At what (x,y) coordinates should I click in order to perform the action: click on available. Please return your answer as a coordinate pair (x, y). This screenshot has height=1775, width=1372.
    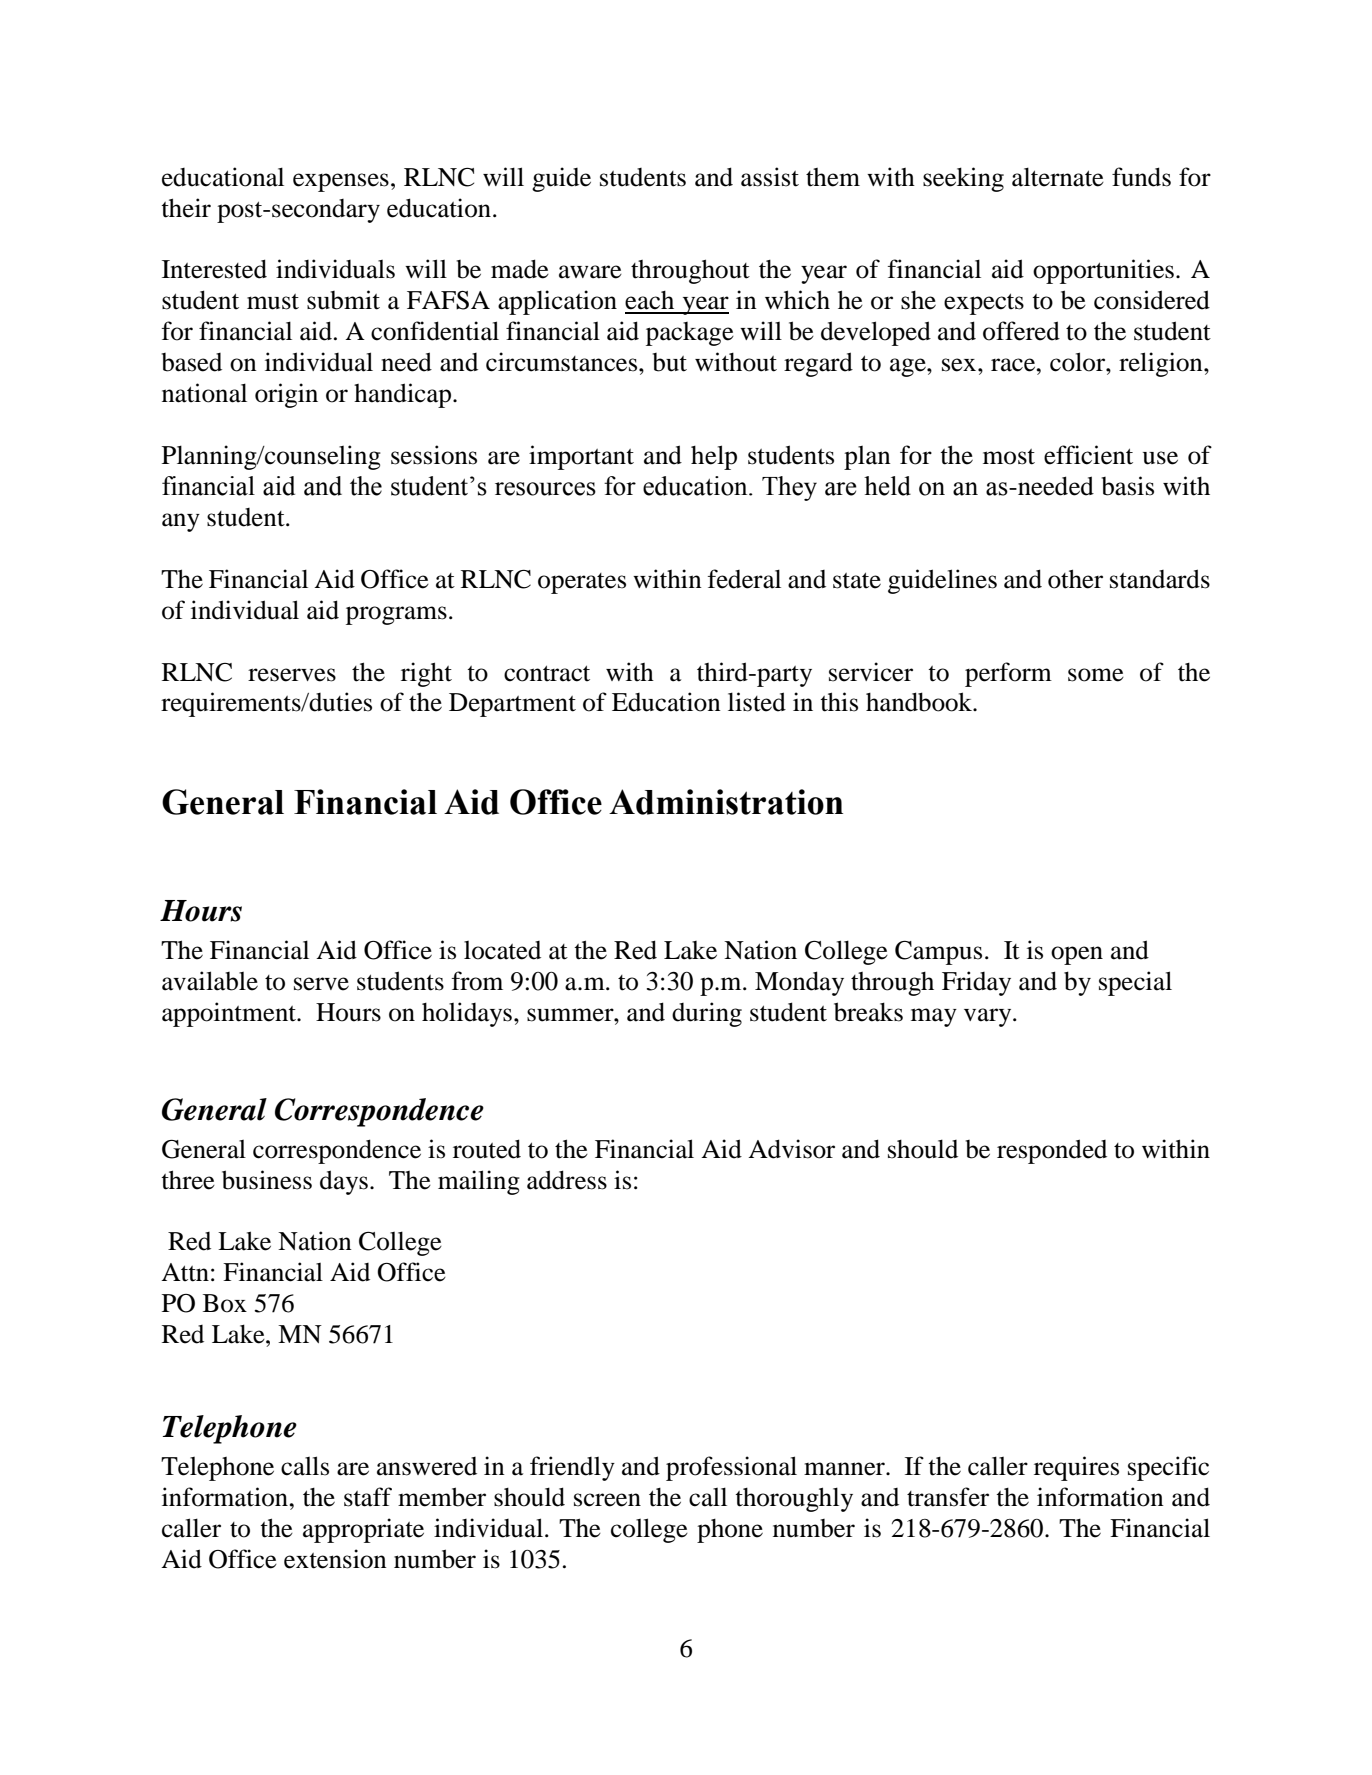
    Looking at the image, I should click on (210, 981).
